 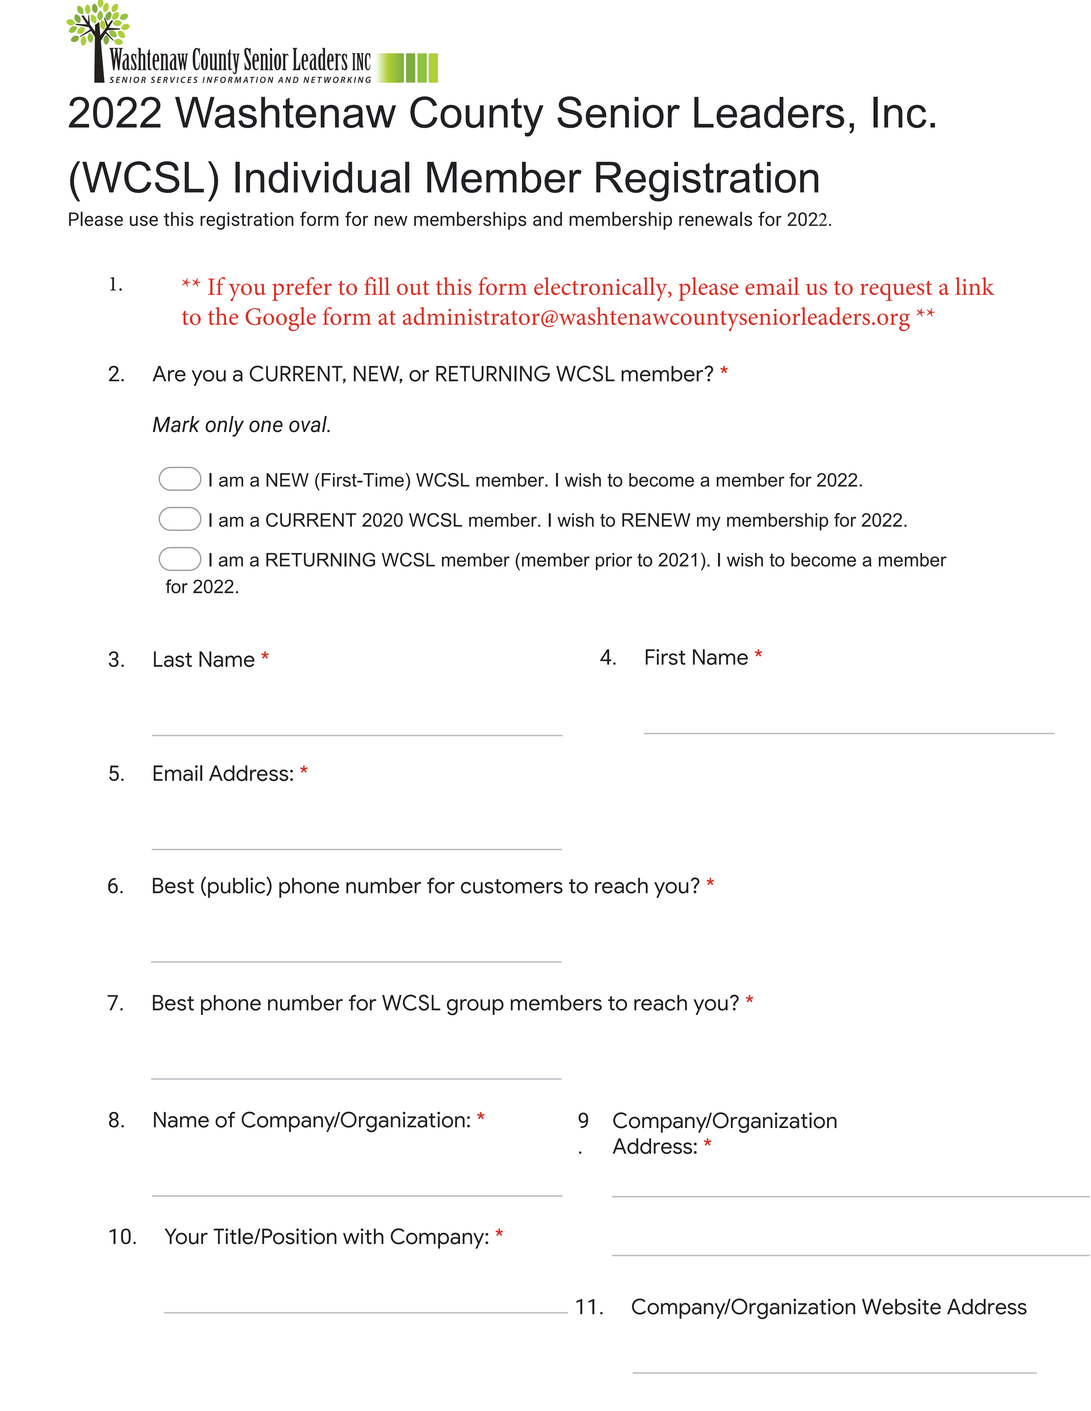 I want to click on request, so click(x=896, y=291).
